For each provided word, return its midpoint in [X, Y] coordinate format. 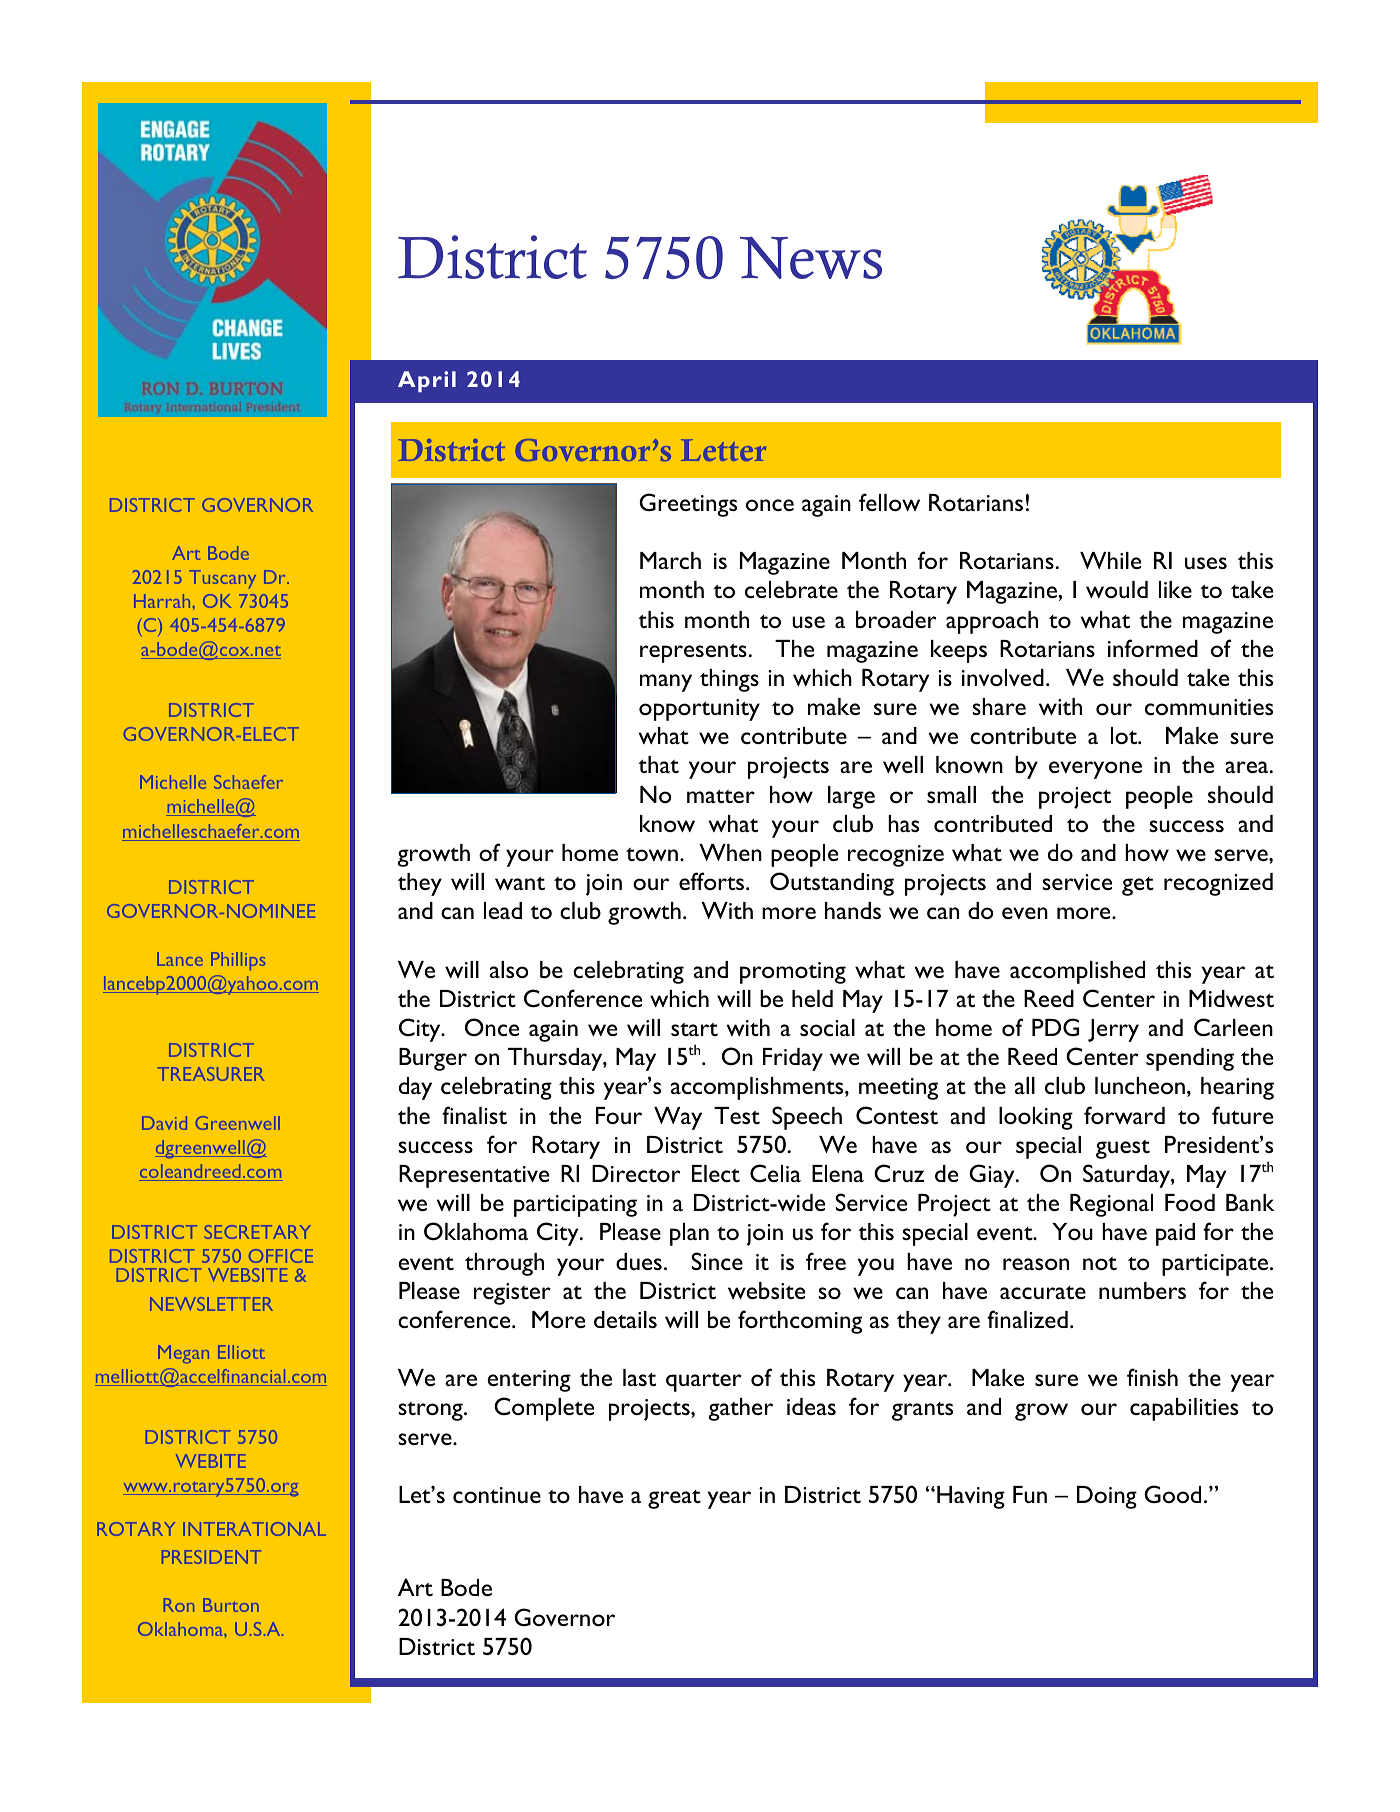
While [1110, 560]
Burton [231, 1605]
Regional [1111, 1205]
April [427, 381]
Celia [775, 1173]
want [520, 883]
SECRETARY [258, 1232]
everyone [1095, 770]
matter [721, 796]
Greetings [688, 505]
